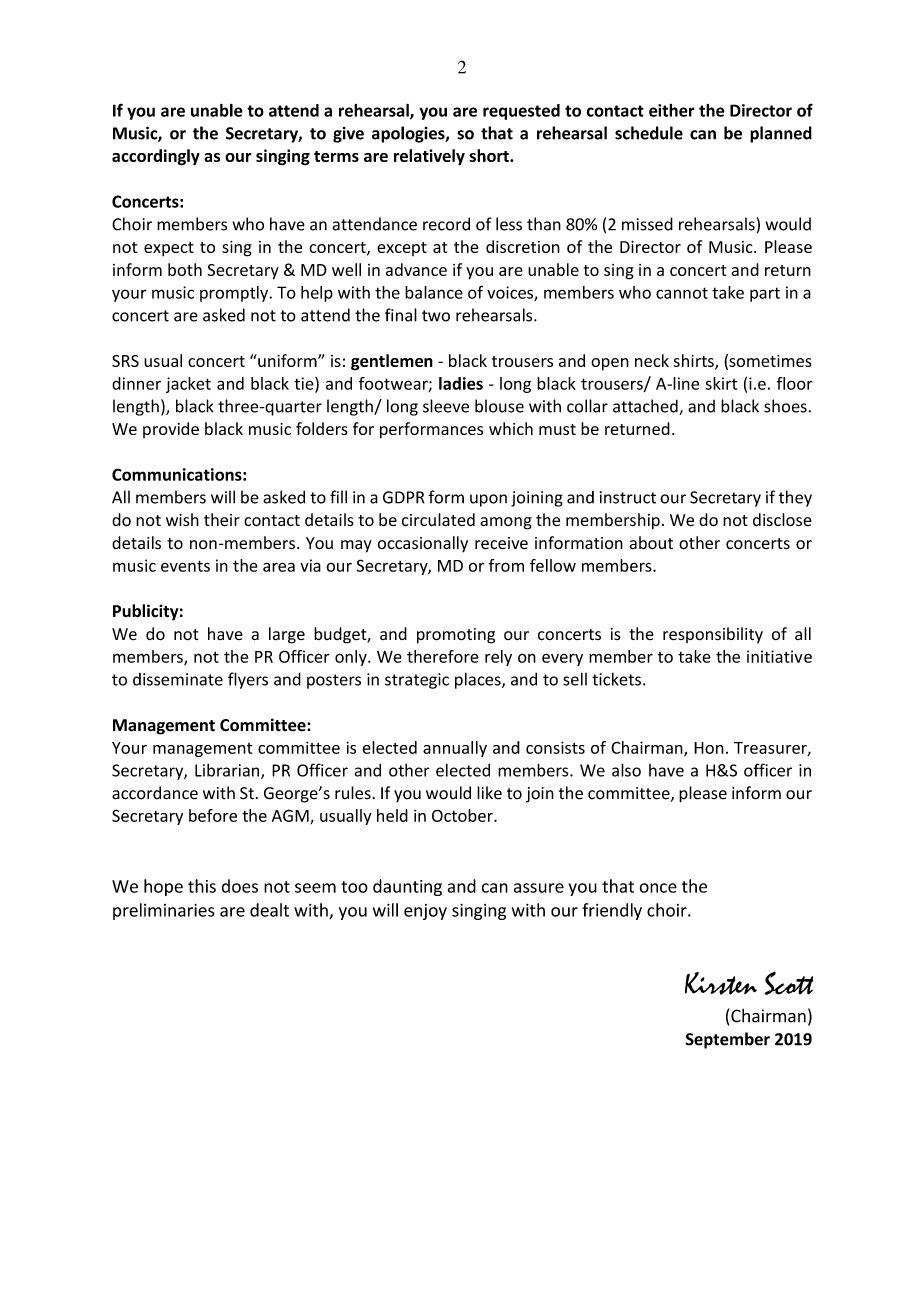 This screenshot has width=924, height=1307. I want to click on cannot, so click(682, 293).
